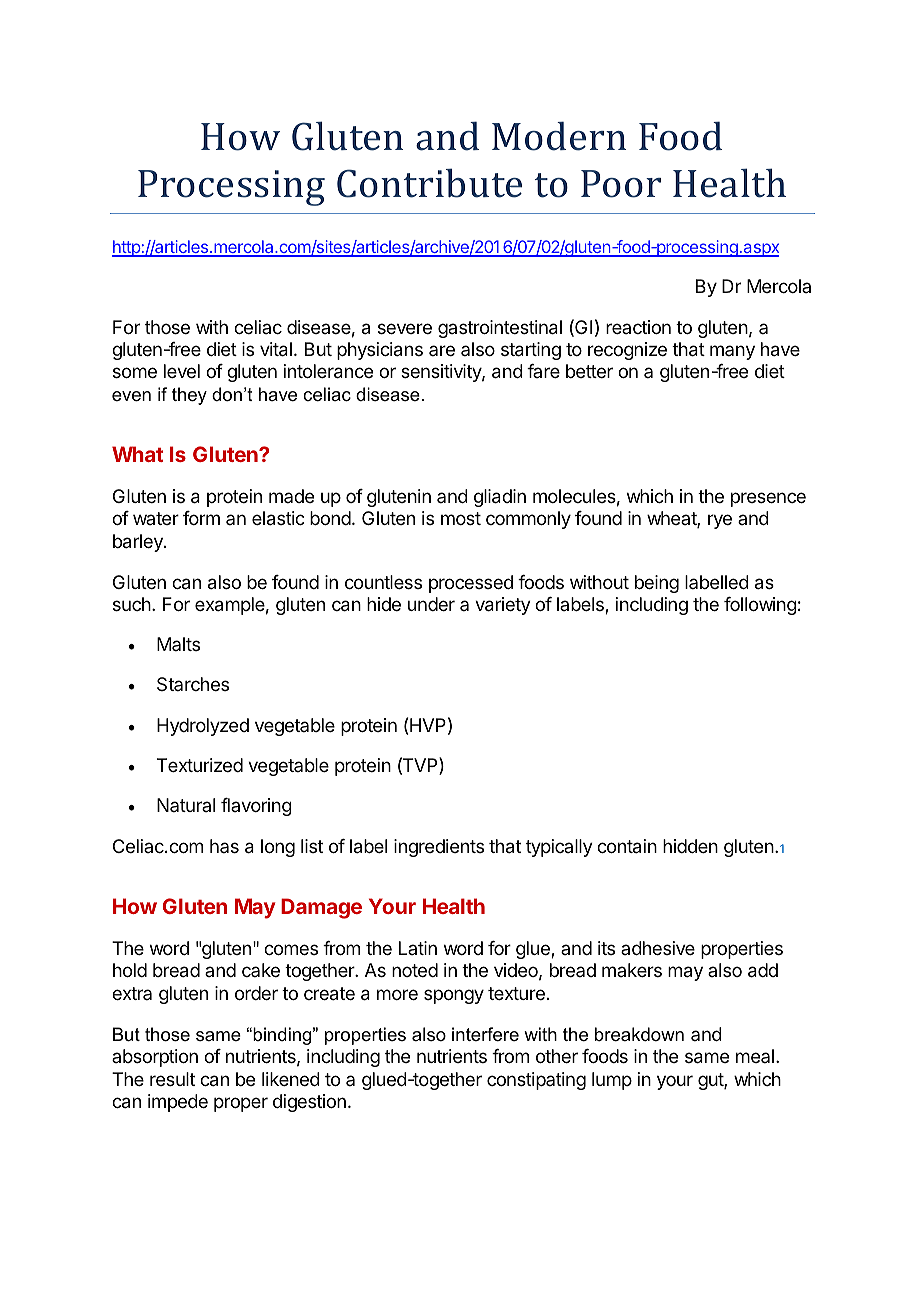 This screenshot has height=1308, width=924. What do you see at coordinates (621, 184) in the screenshot?
I see `Poor` at bounding box center [621, 184].
